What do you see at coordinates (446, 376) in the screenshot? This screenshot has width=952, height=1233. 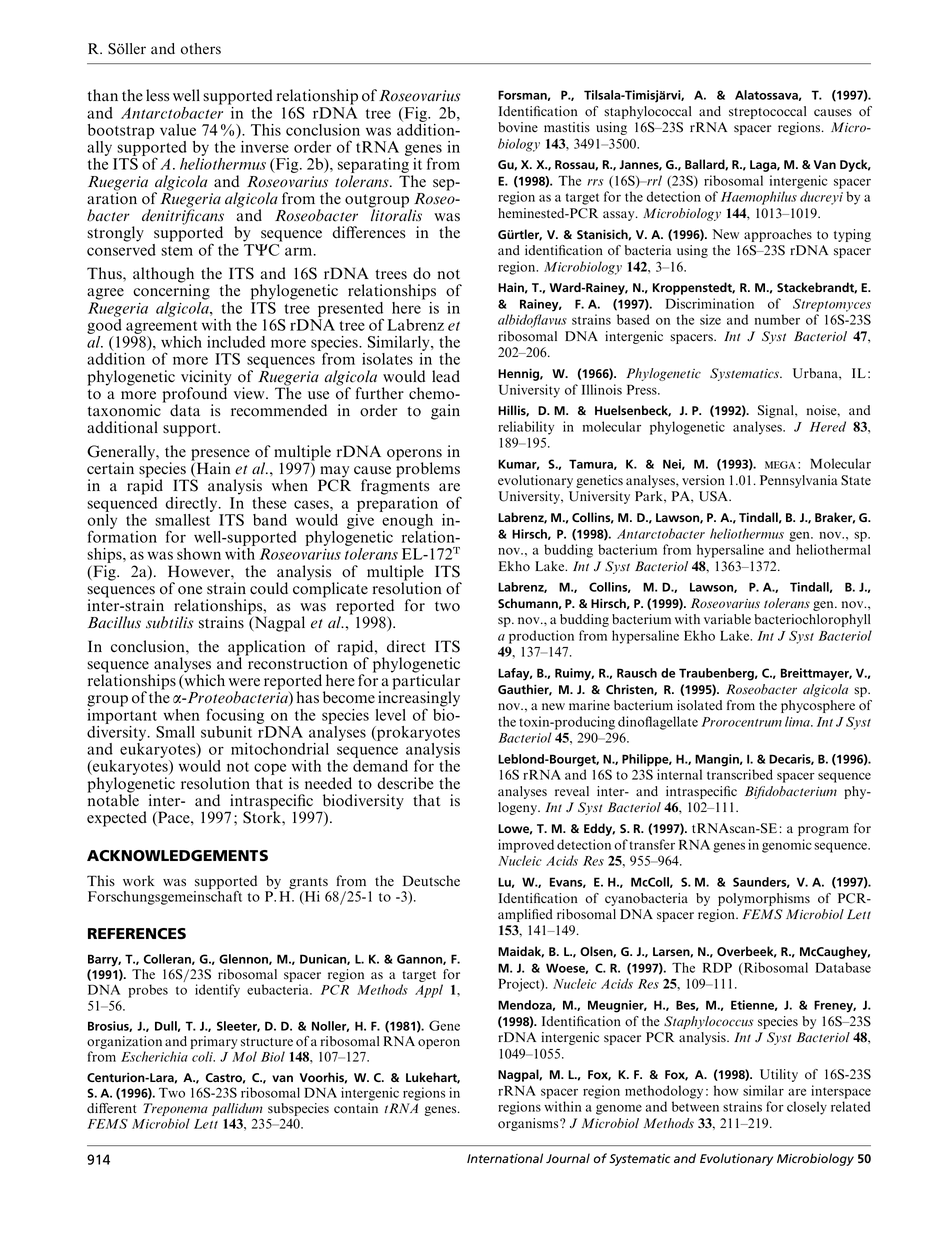 I see `lead` at bounding box center [446, 376].
